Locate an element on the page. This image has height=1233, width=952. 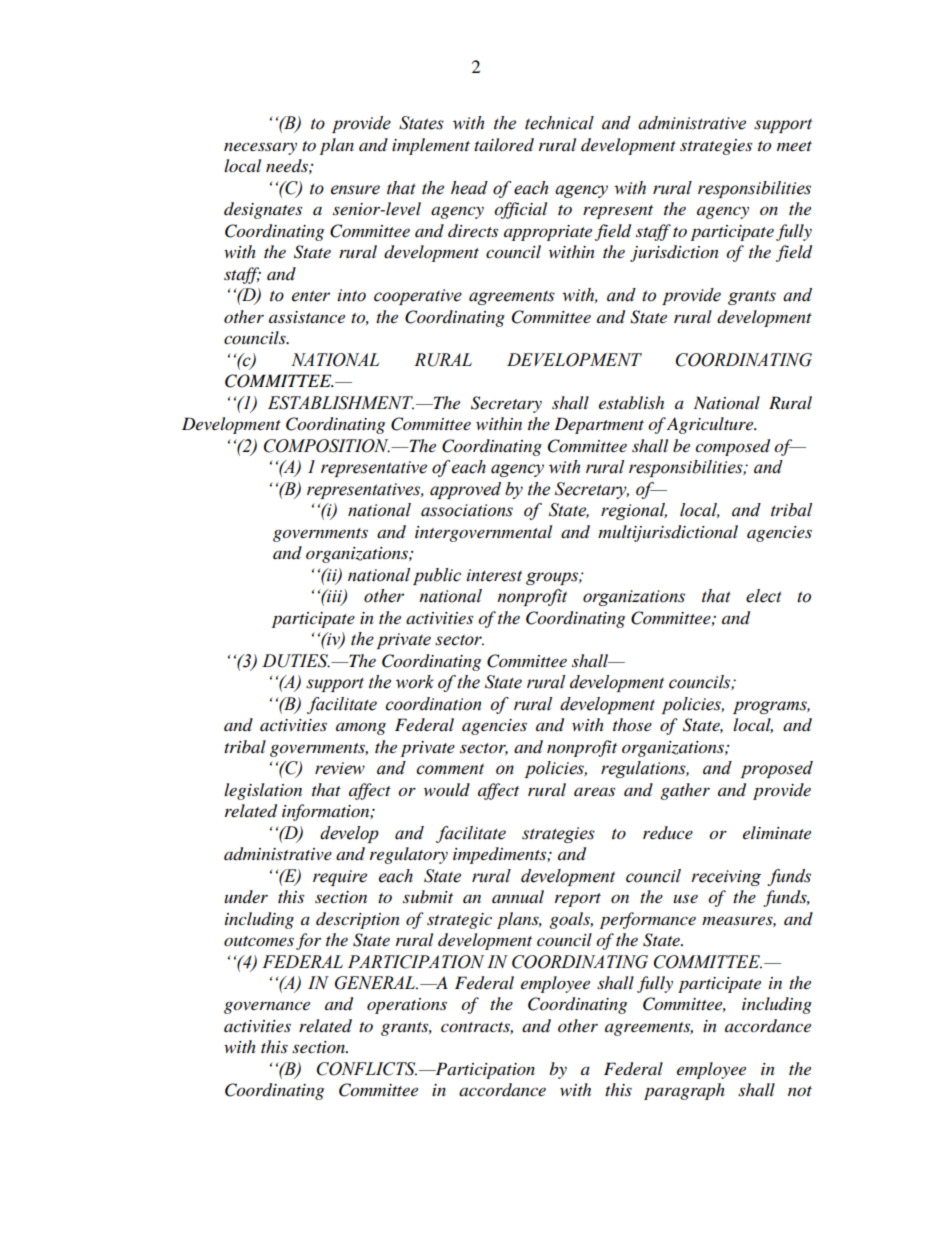
comment is located at coordinates (450, 769).
